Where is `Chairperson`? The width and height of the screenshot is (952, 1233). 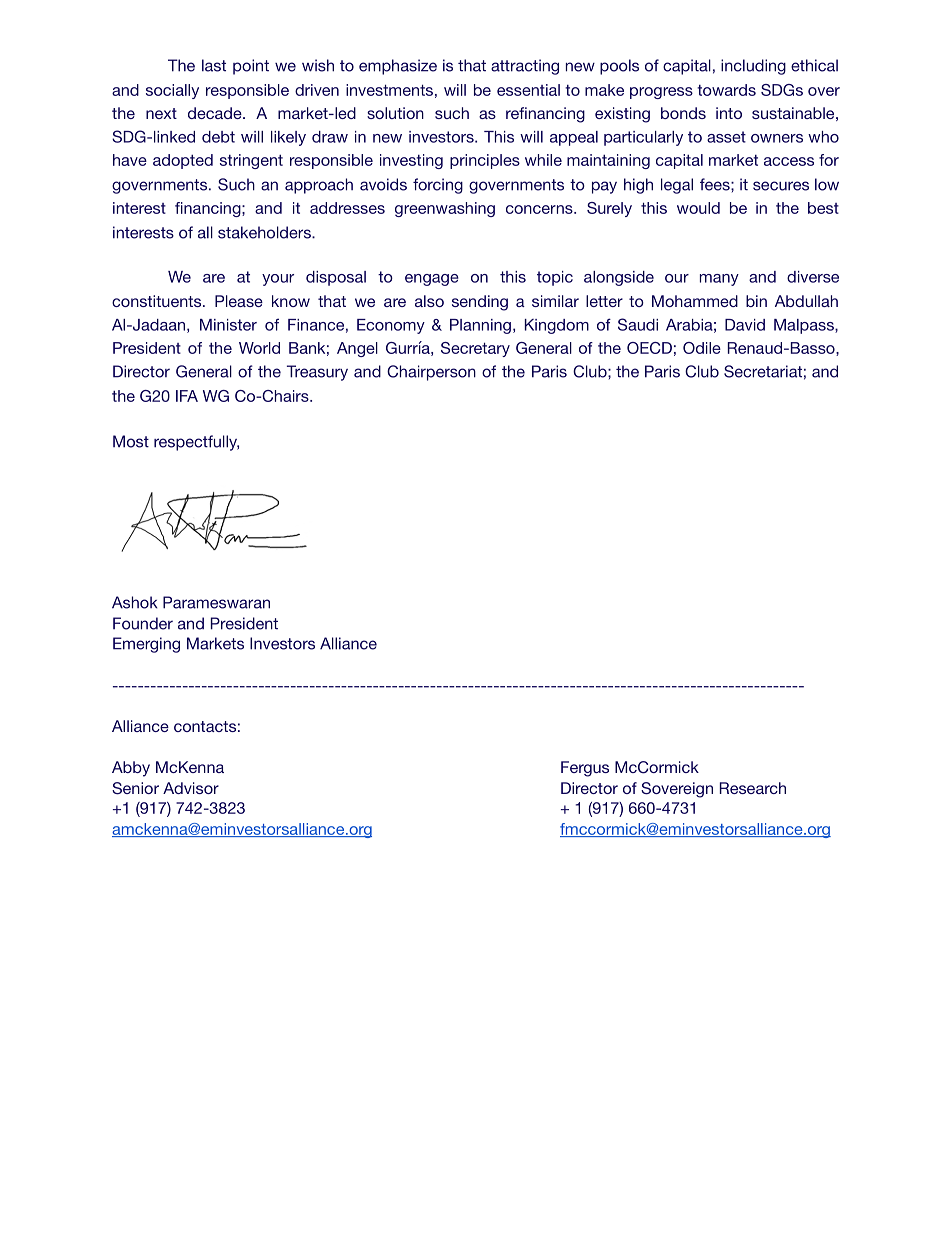 Chairperson is located at coordinates (431, 373).
